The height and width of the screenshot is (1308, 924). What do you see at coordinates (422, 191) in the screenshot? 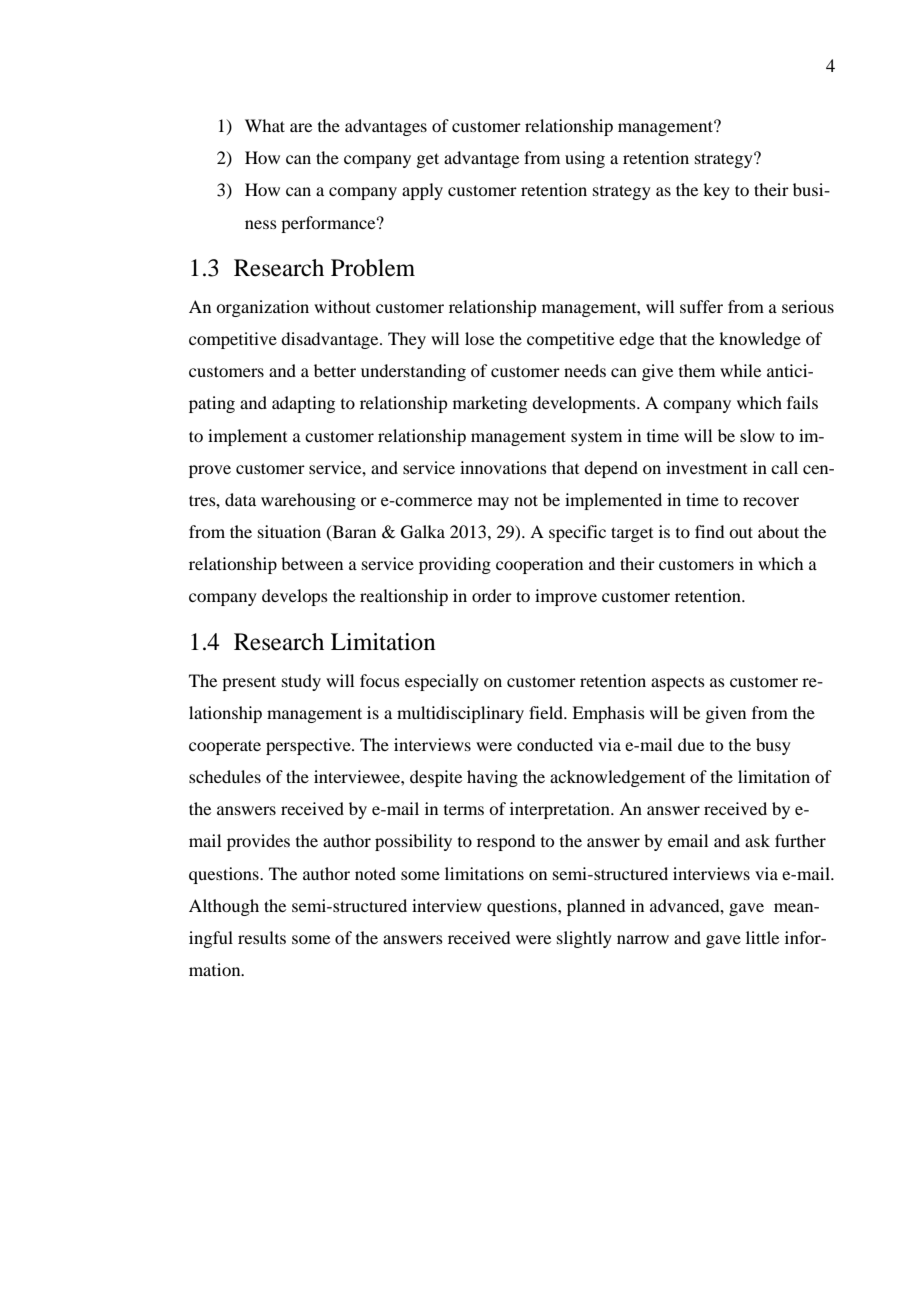
I see `apply` at bounding box center [422, 191].
